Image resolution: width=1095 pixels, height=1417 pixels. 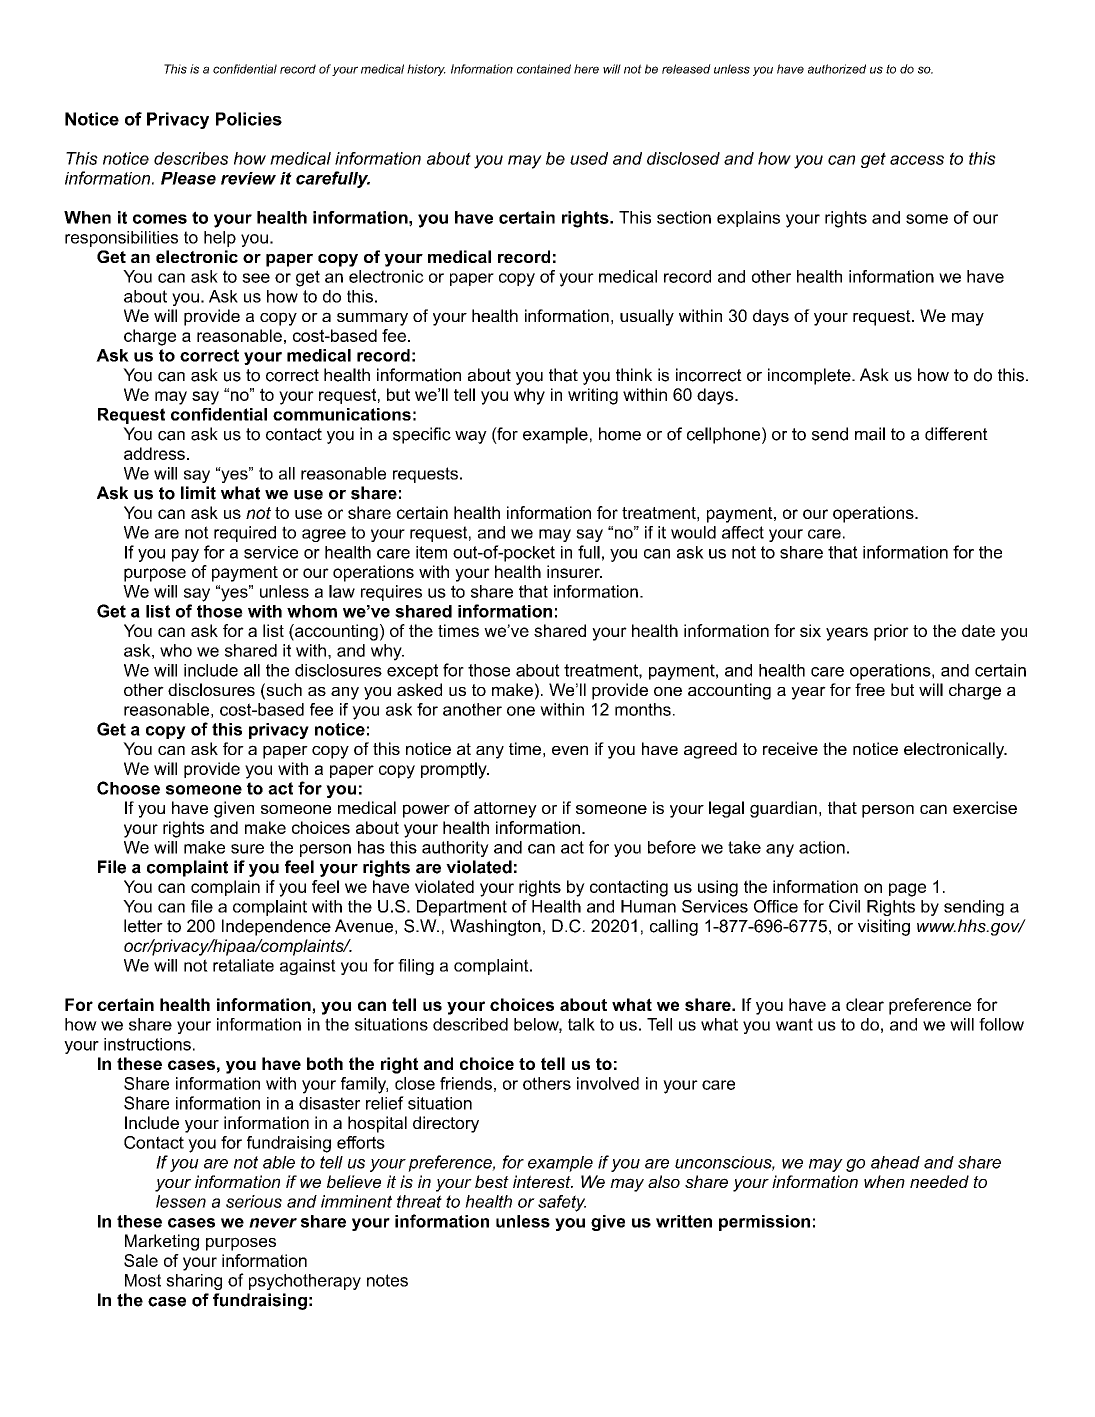 What do you see at coordinates (870, 689) in the screenshot?
I see `free` at bounding box center [870, 689].
